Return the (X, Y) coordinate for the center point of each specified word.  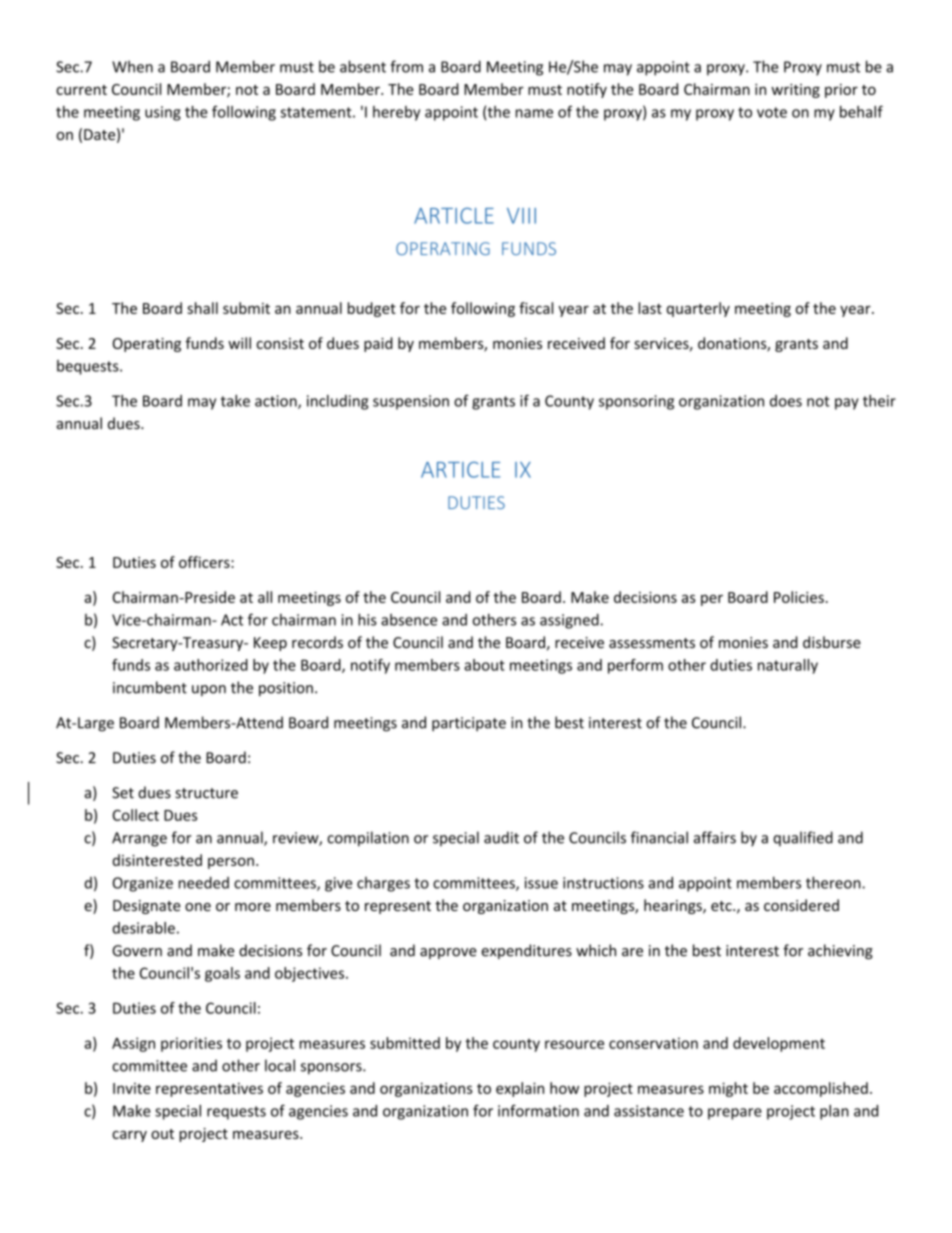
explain (520, 1089)
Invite (132, 1088)
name (534, 113)
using (163, 113)
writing (795, 91)
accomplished (821, 1089)
